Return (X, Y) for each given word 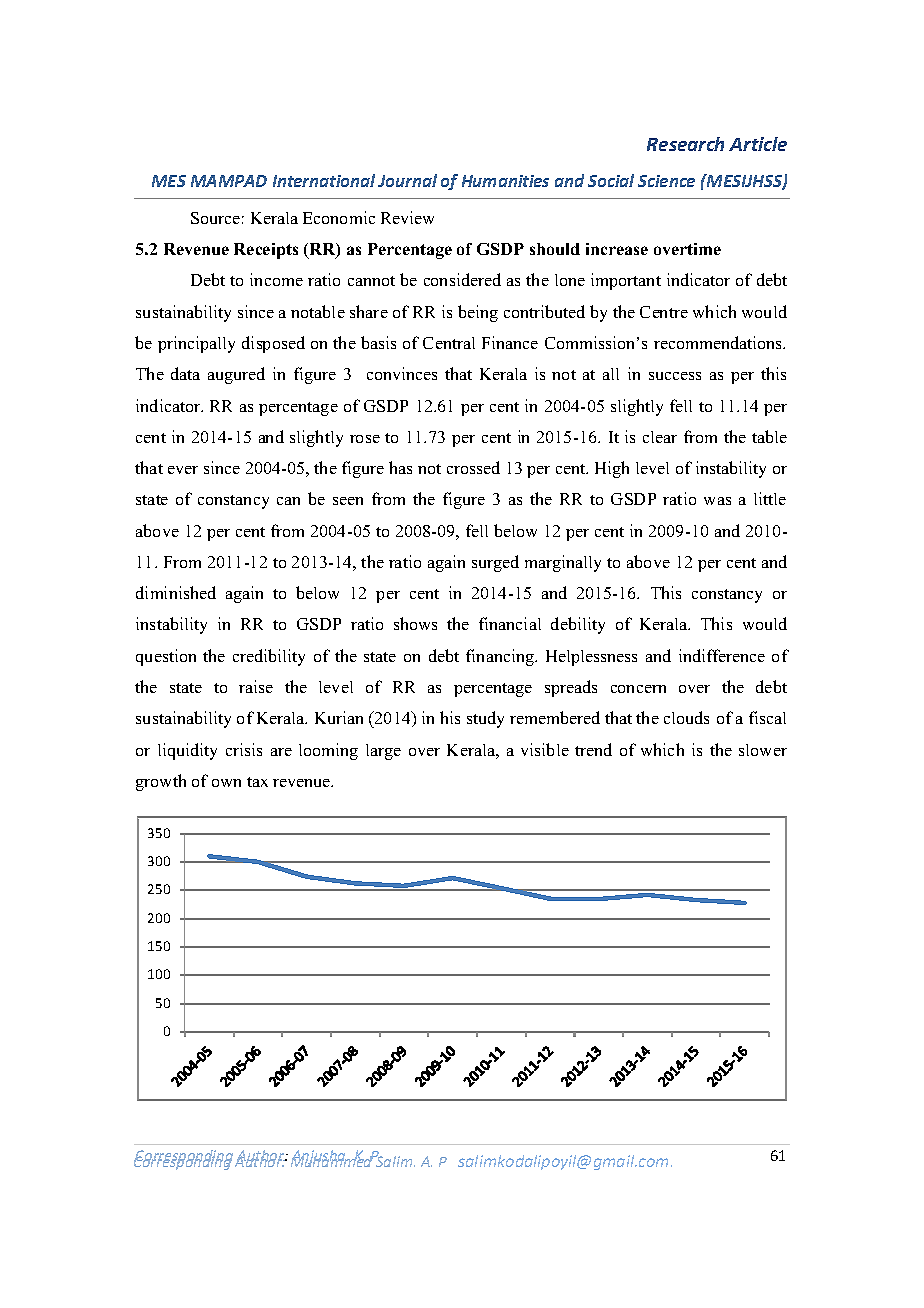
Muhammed (333, 1160)
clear (660, 437)
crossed (473, 467)
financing (501, 657)
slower (763, 750)
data (185, 373)
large (383, 752)
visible (545, 749)
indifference (722, 655)
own (226, 783)
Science (666, 181)
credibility (269, 657)
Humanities (505, 181)
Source (215, 218)
